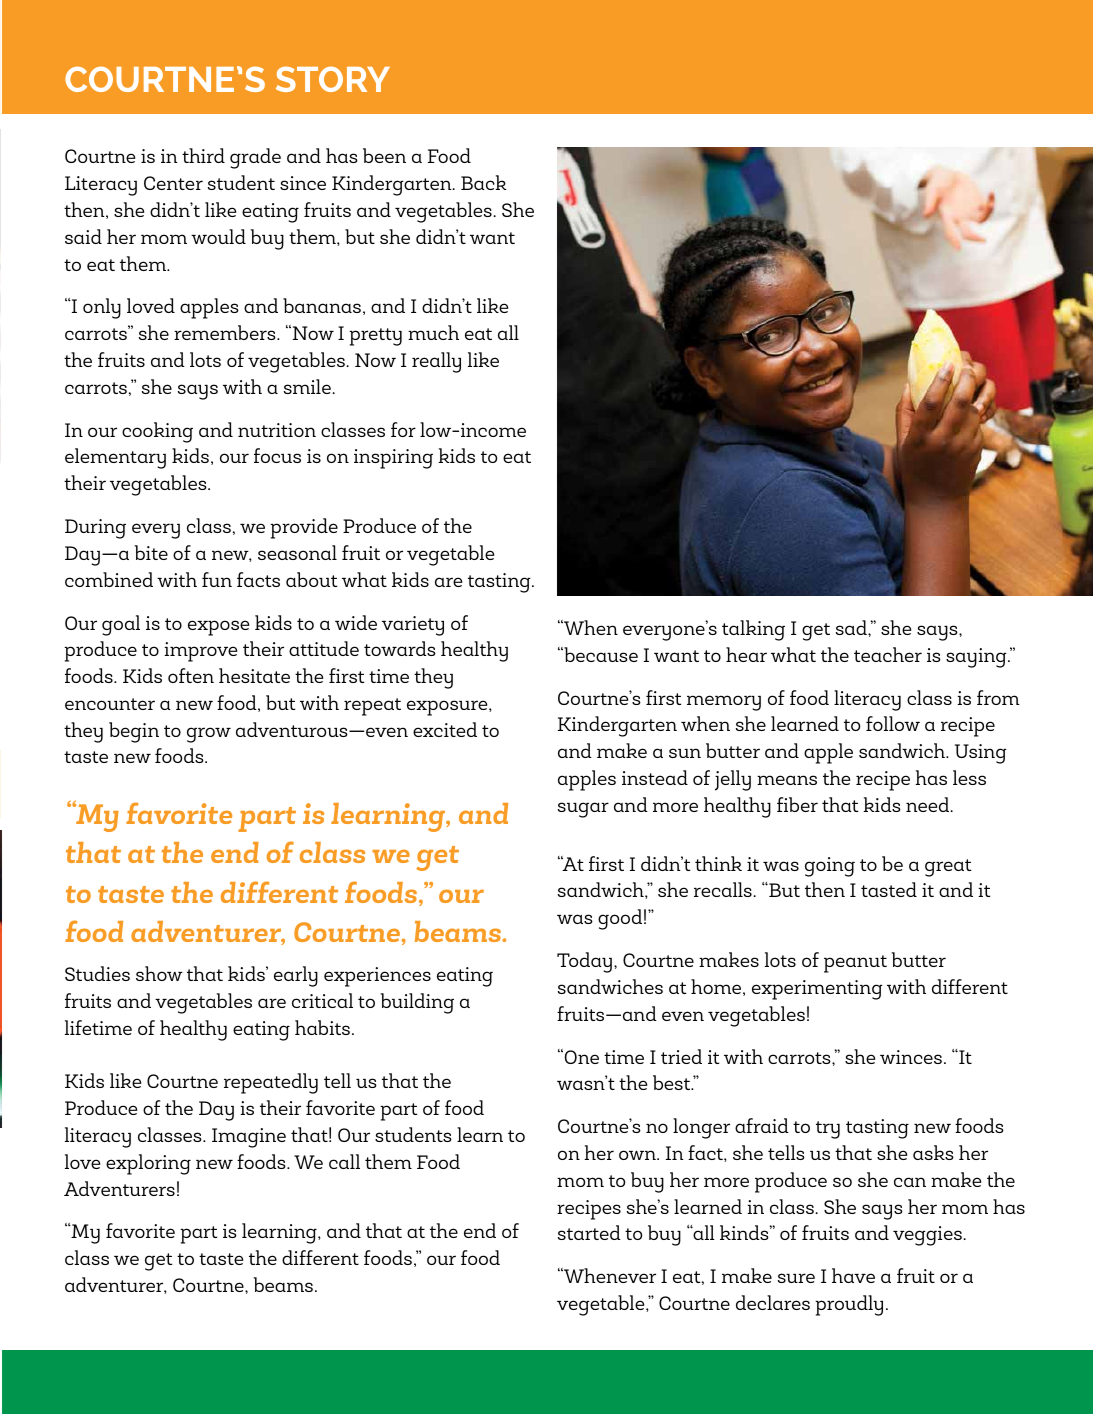 The width and height of the document is (1093, 1414). Describe the element at coordinates (445, 729) in the document. I see `excited` at that location.
